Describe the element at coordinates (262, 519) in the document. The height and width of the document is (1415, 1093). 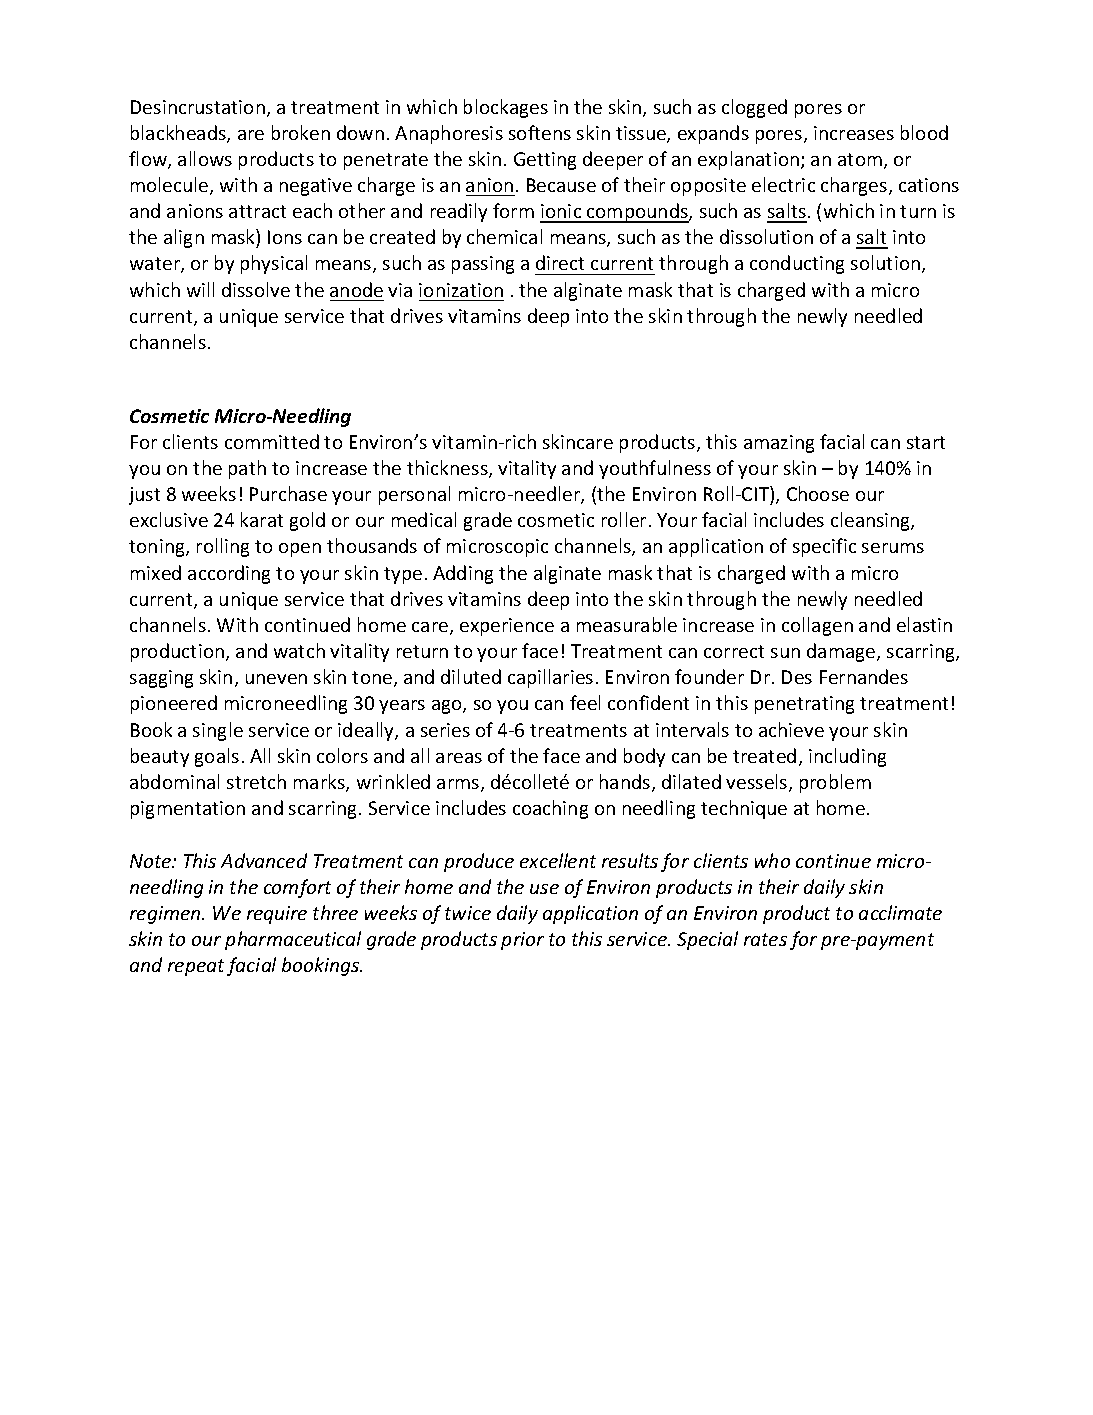
I see `karat` at that location.
